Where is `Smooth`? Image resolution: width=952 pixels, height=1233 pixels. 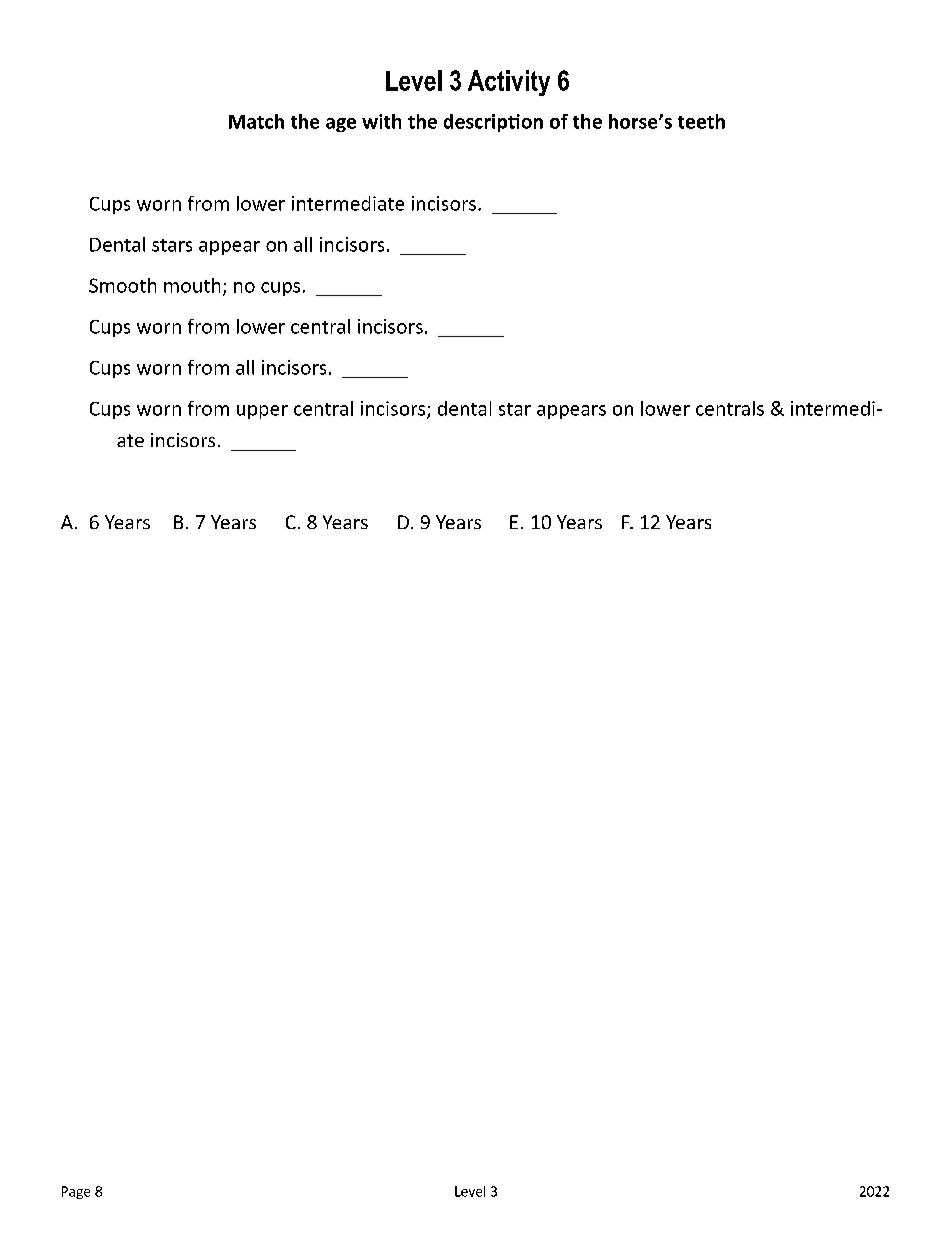
Smooth is located at coordinates (122, 285).
